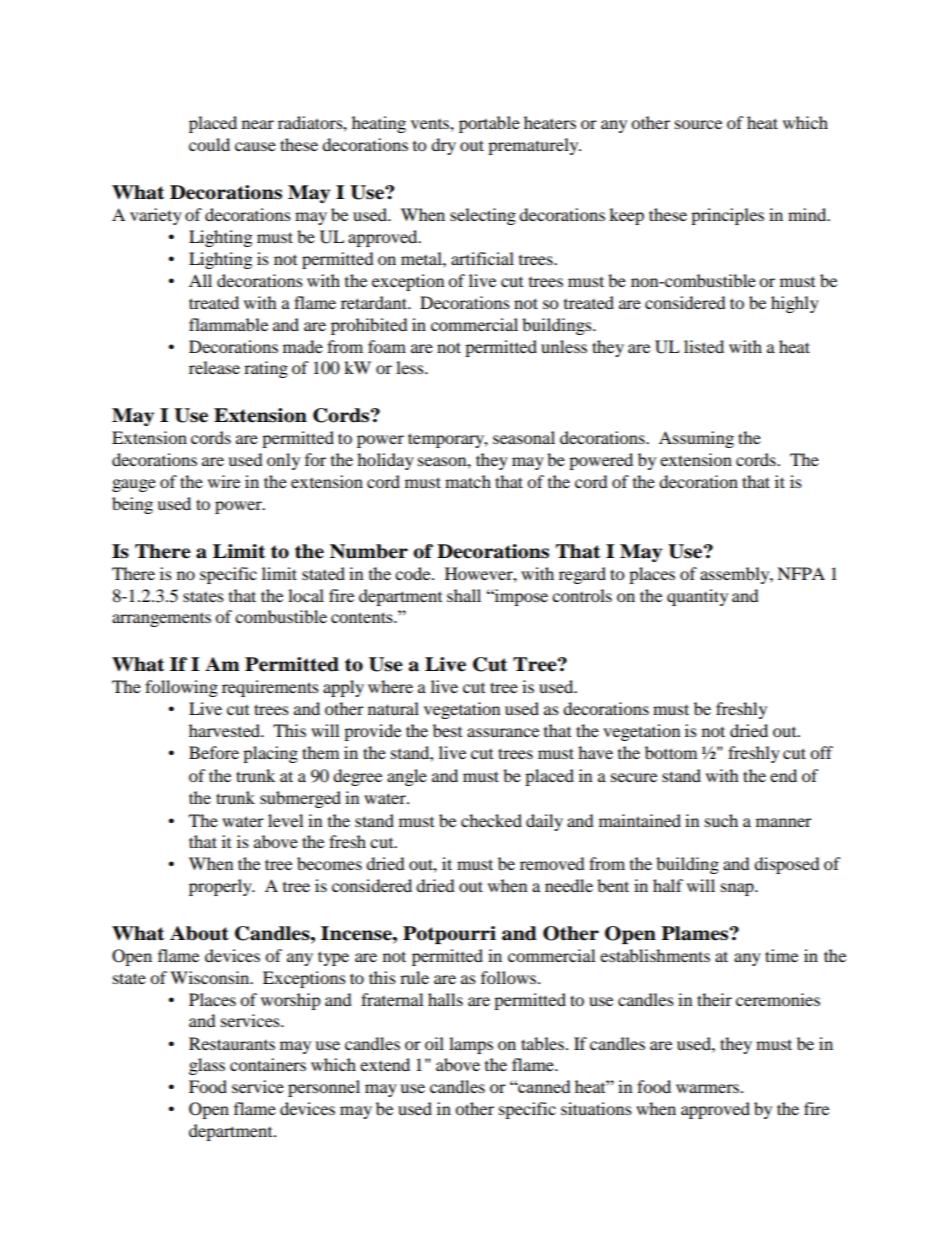 Image resolution: width=952 pixels, height=1233 pixels. What do you see at coordinates (209, 144) in the screenshot?
I see `could` at bounding box center [209, 144].
